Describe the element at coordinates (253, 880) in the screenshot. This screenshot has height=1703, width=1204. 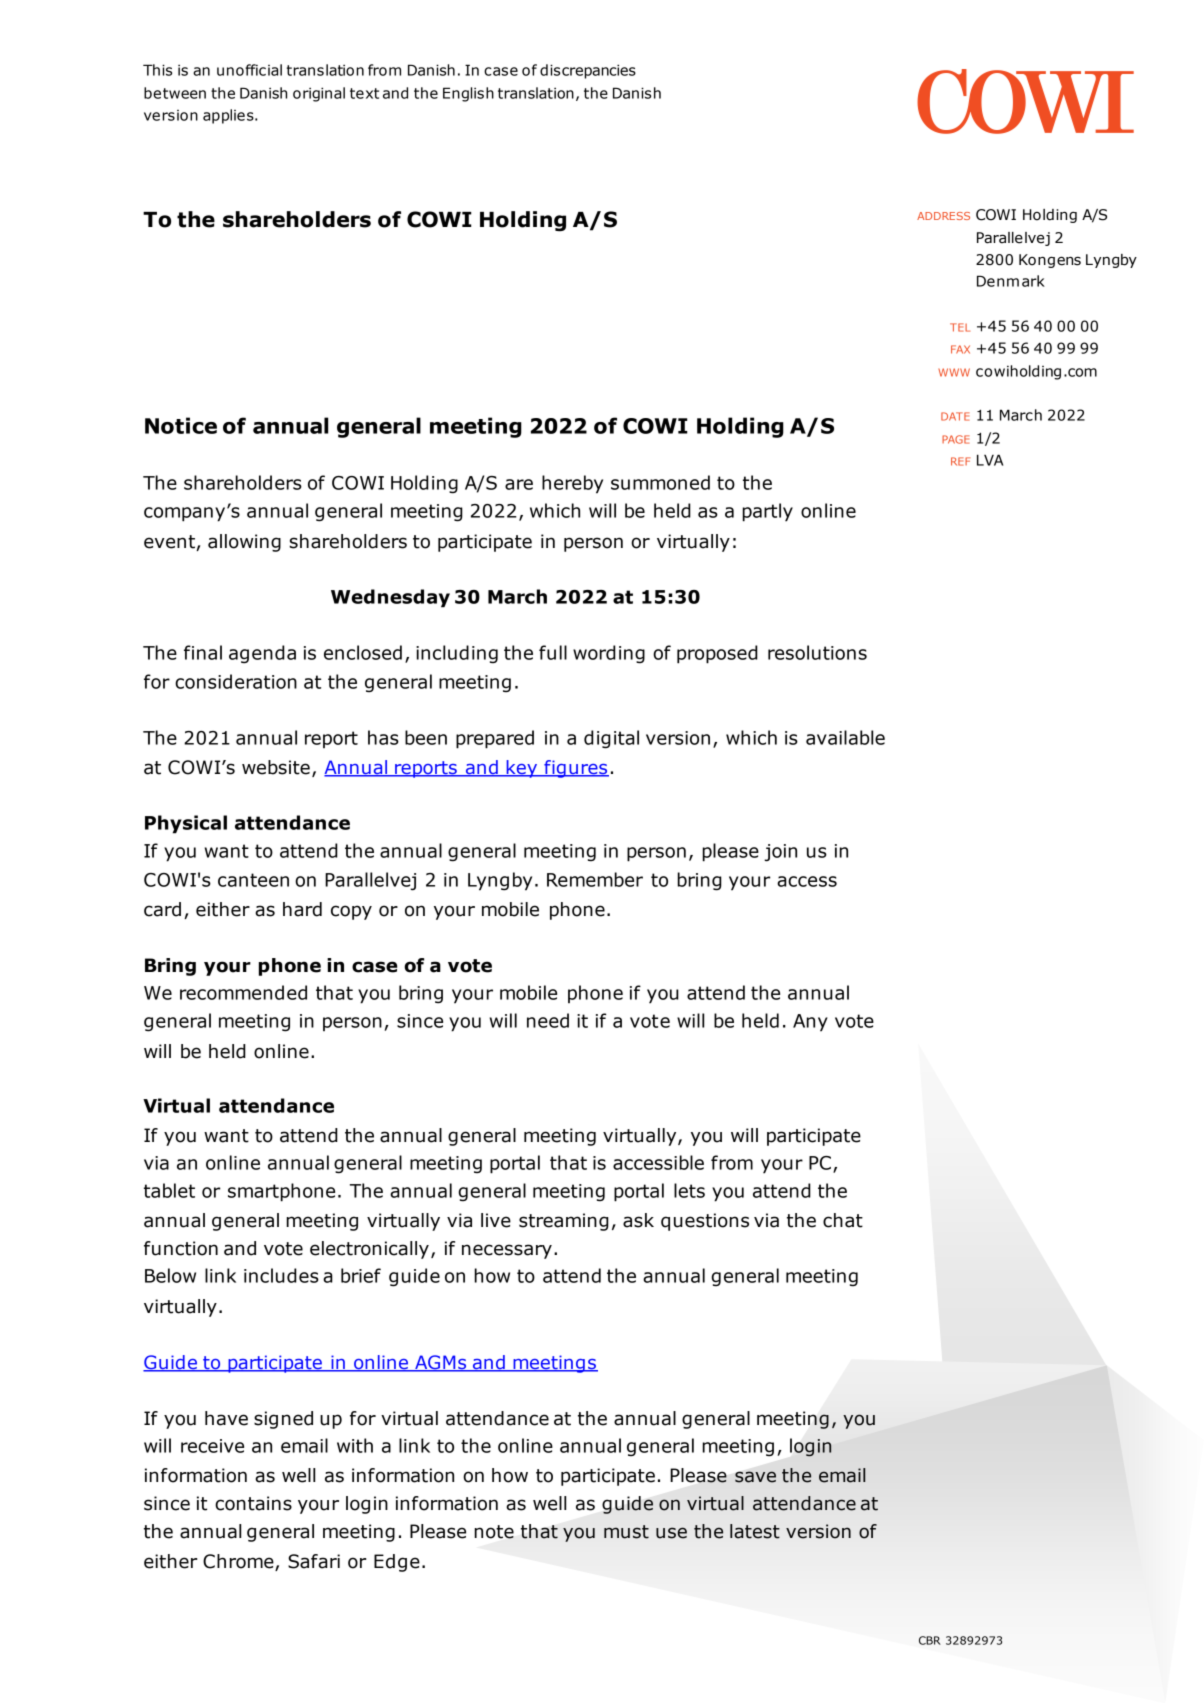
I see `canteen` at that location.
